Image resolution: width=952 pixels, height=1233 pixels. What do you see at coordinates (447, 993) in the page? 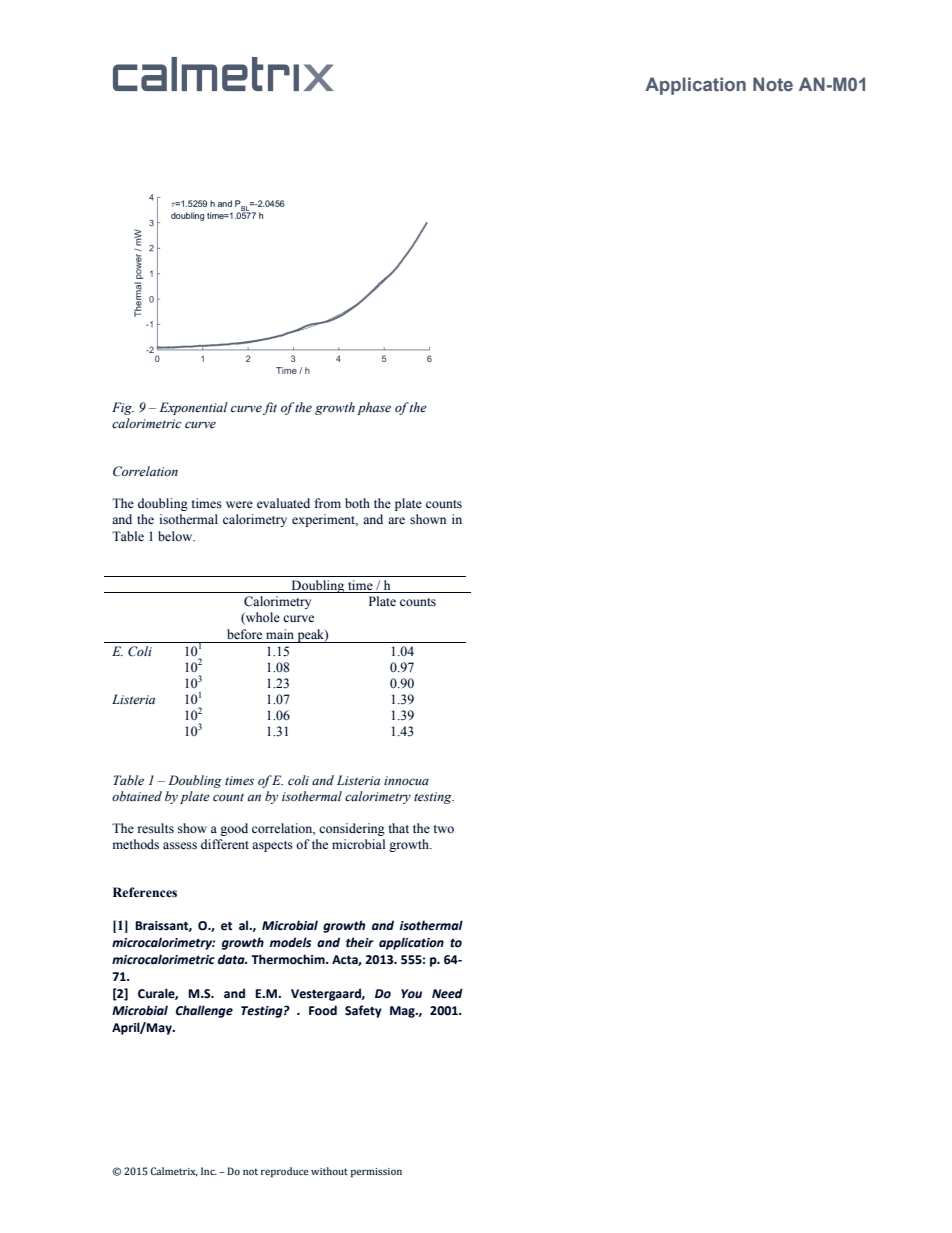
I see `Need` at bounding box center [447, 993].
